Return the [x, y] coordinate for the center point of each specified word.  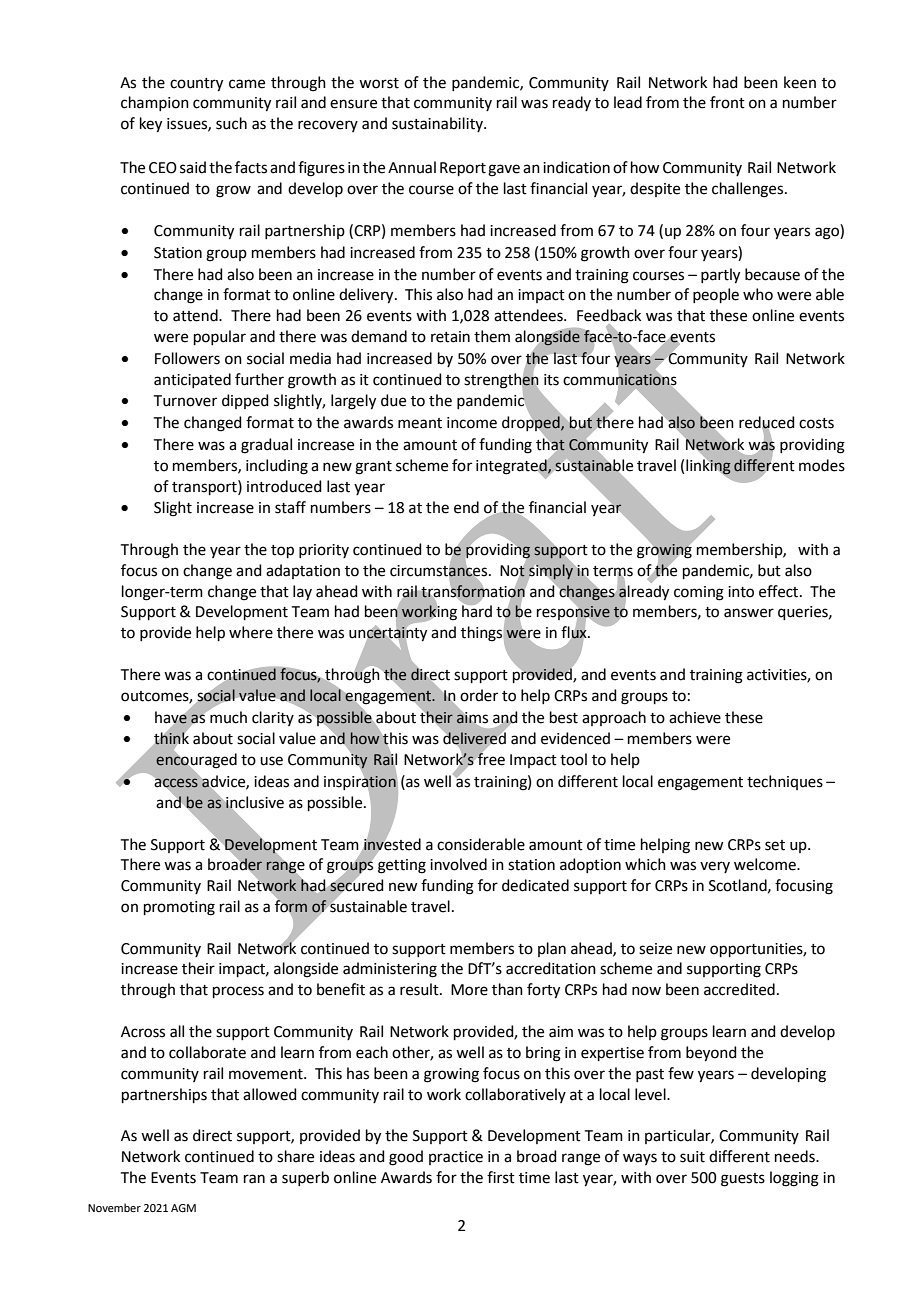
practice [456, 1158]
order [479, 695]
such [231, 123]
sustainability [438, 124]
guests [743, 1180]
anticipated [192, 380]
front [727, 102]
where [251, 632]
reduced [767, 423]
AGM [183, 1208]
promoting [179, 908]
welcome [766, 864]
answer [749, 613]
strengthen [501, 380]
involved [458, 864]
